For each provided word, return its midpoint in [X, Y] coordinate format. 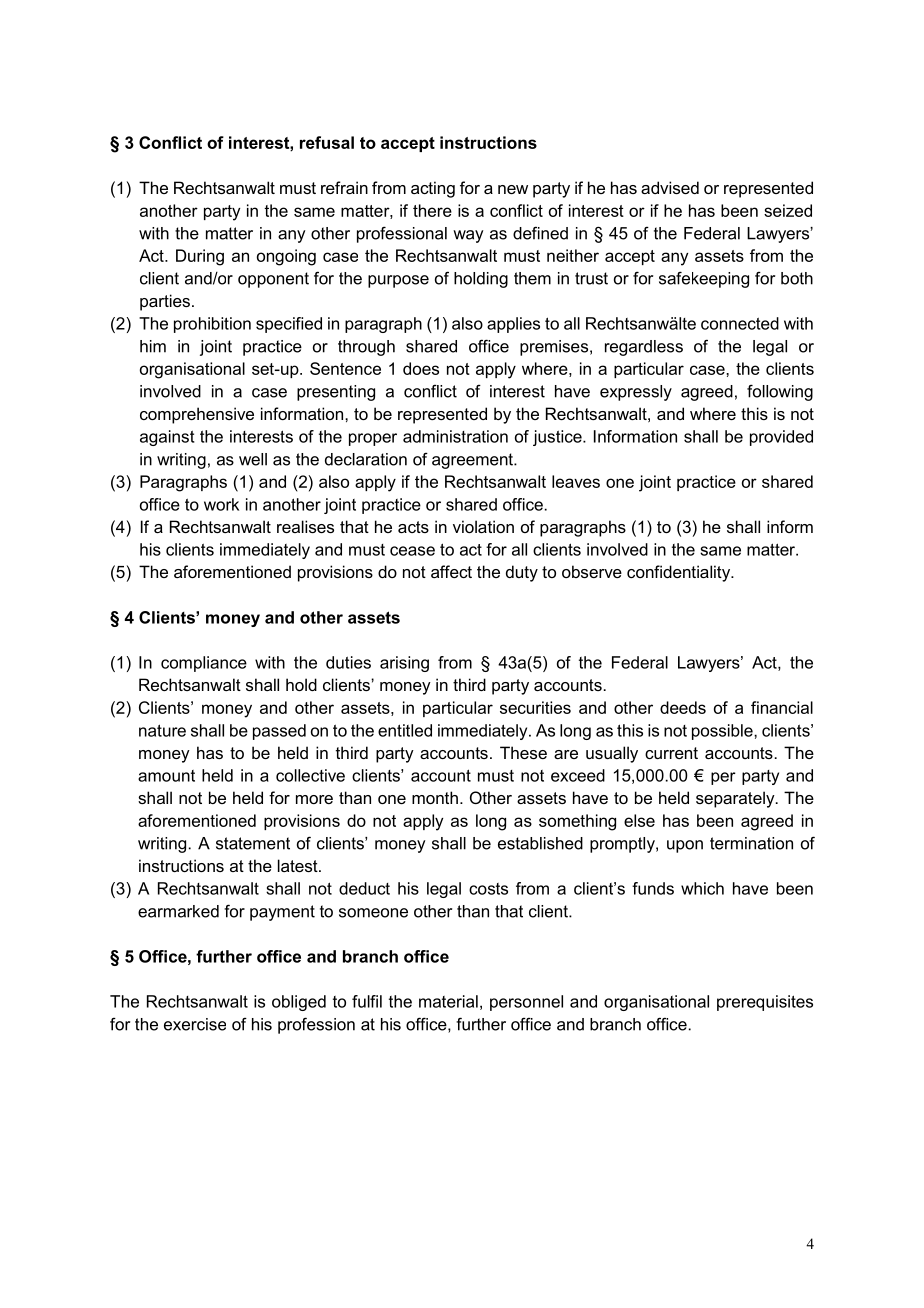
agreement [473, 461]
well [253, 459]
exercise [195, 1024]
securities [535, 707]
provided [781, 438]
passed [279, 732]
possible [723, 732]
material [448, 1001]
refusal [327, 142]
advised [670, 187]
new [513, 189]
